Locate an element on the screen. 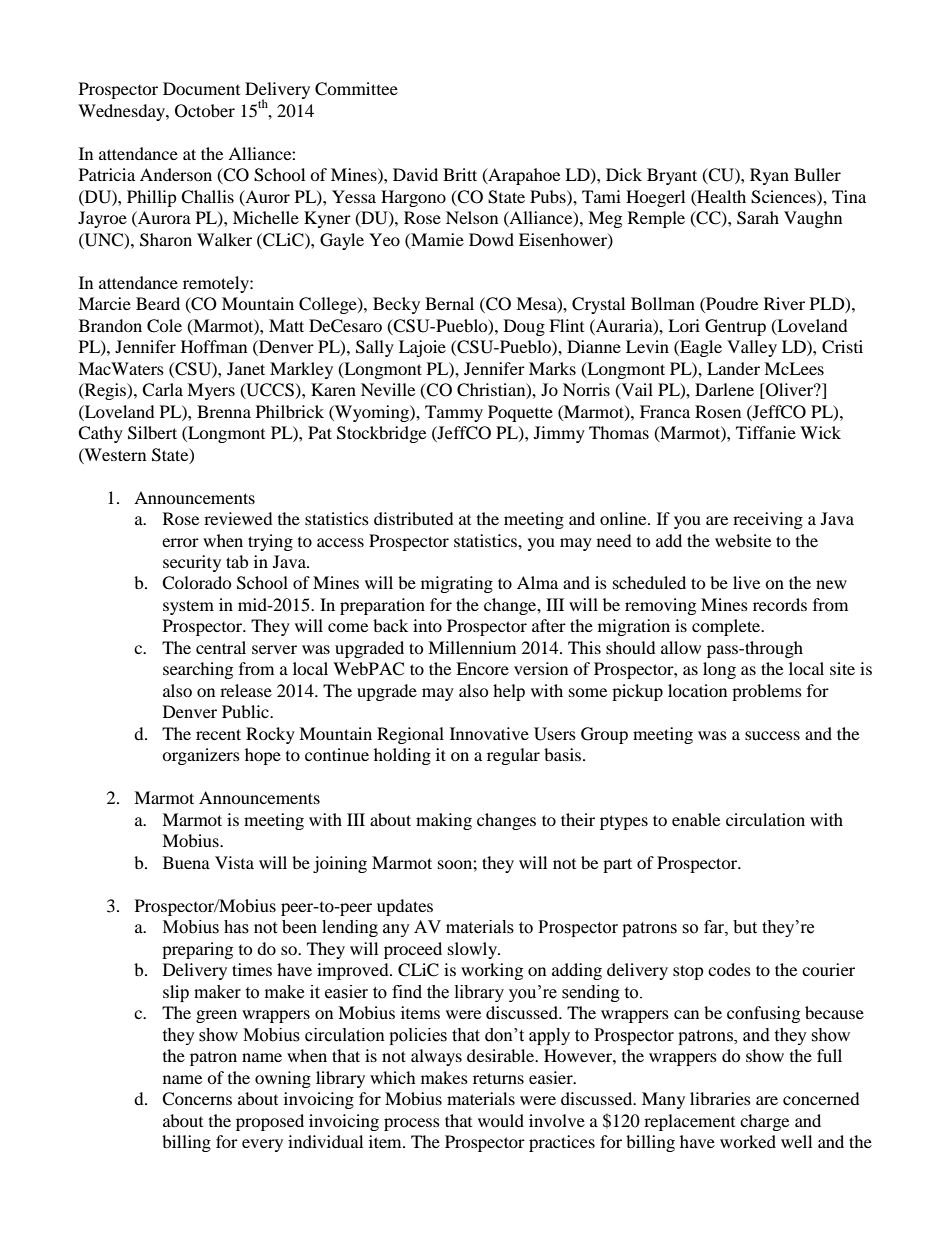 This screenshot has height=1233, width=952. has is located at coordinates (236, 927).
